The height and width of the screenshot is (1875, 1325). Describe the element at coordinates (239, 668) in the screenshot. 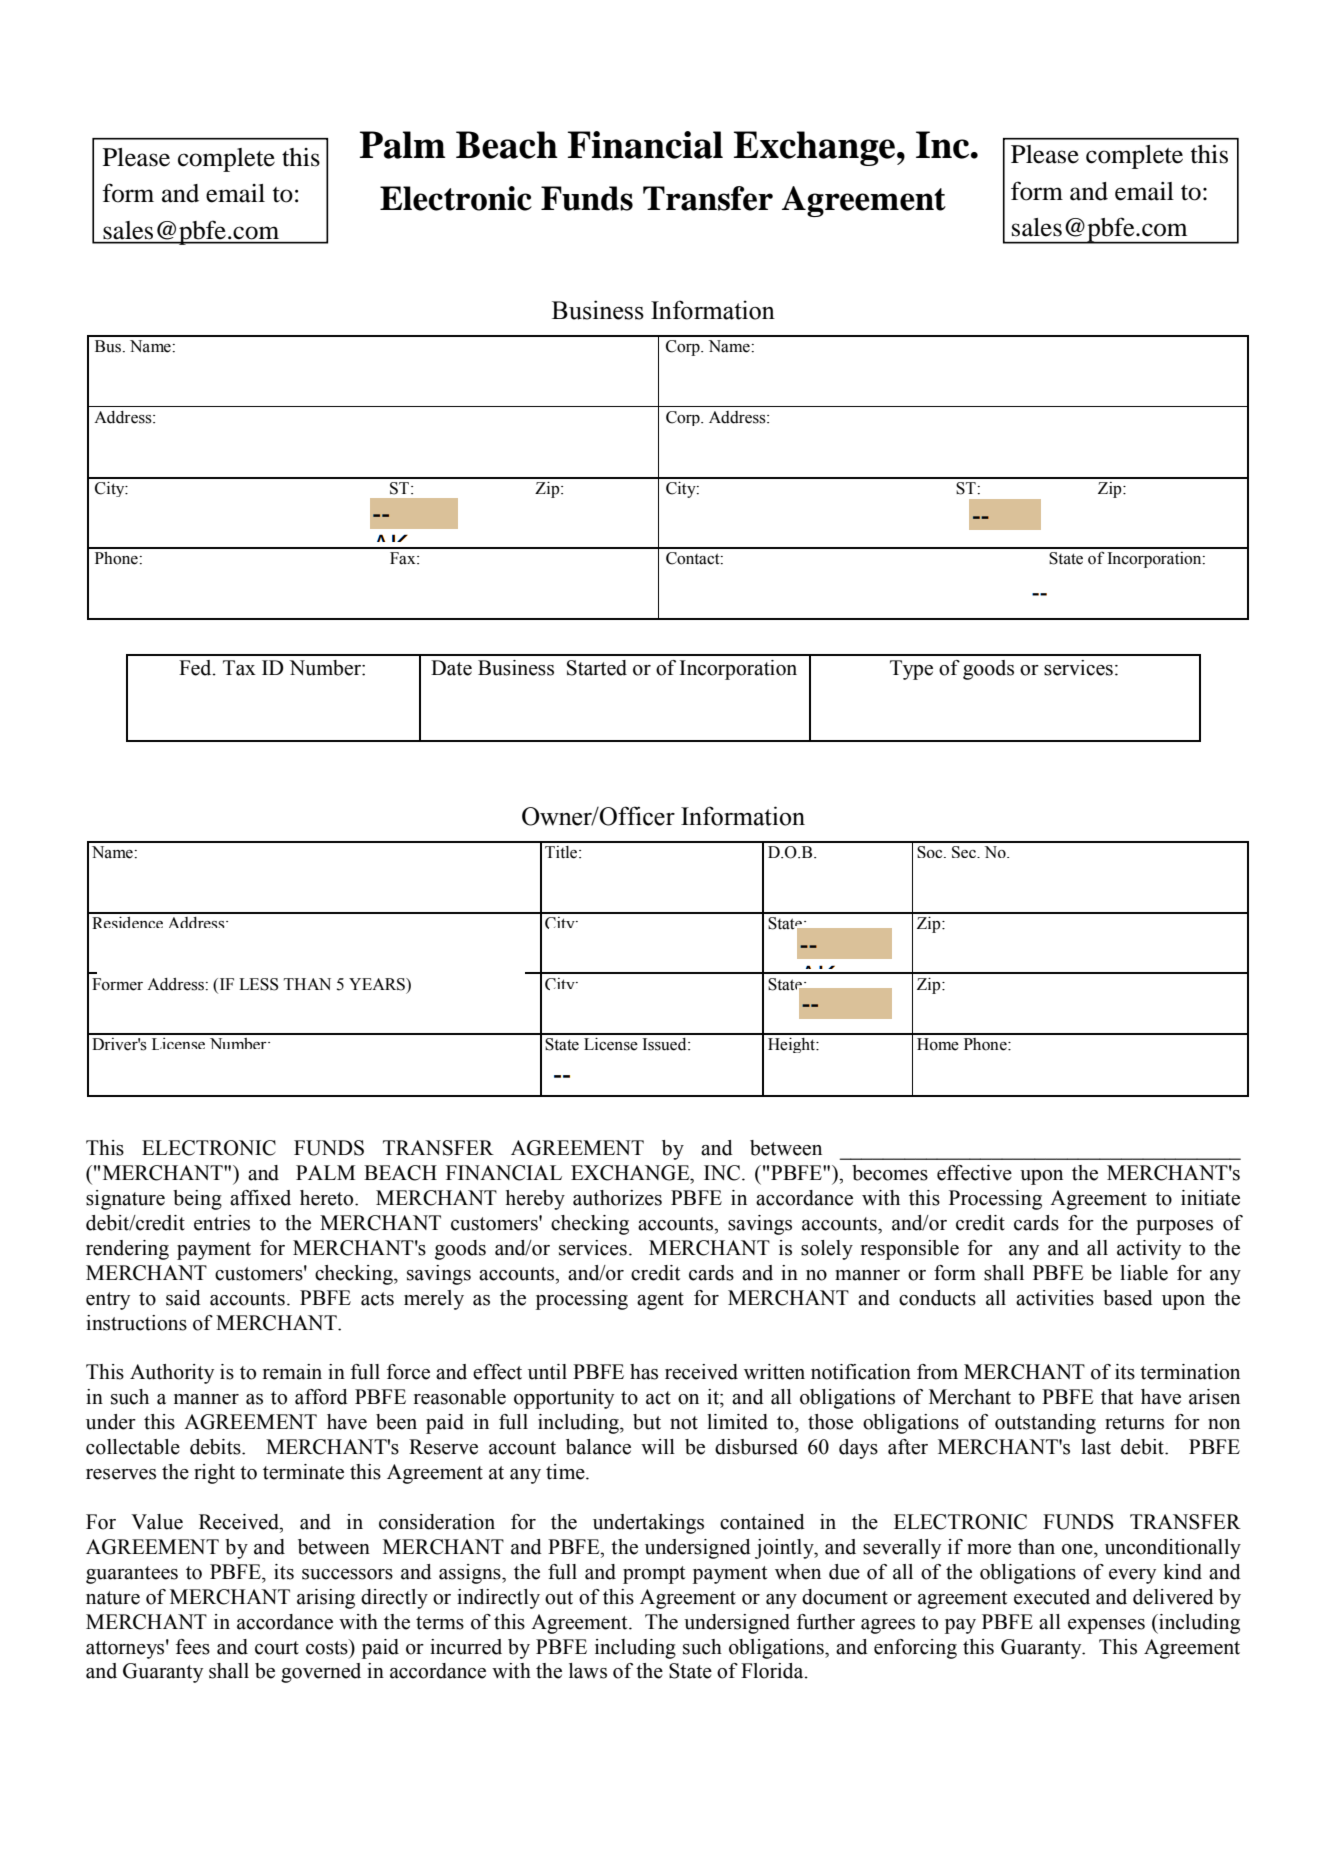

I see `Tax` at that location.
